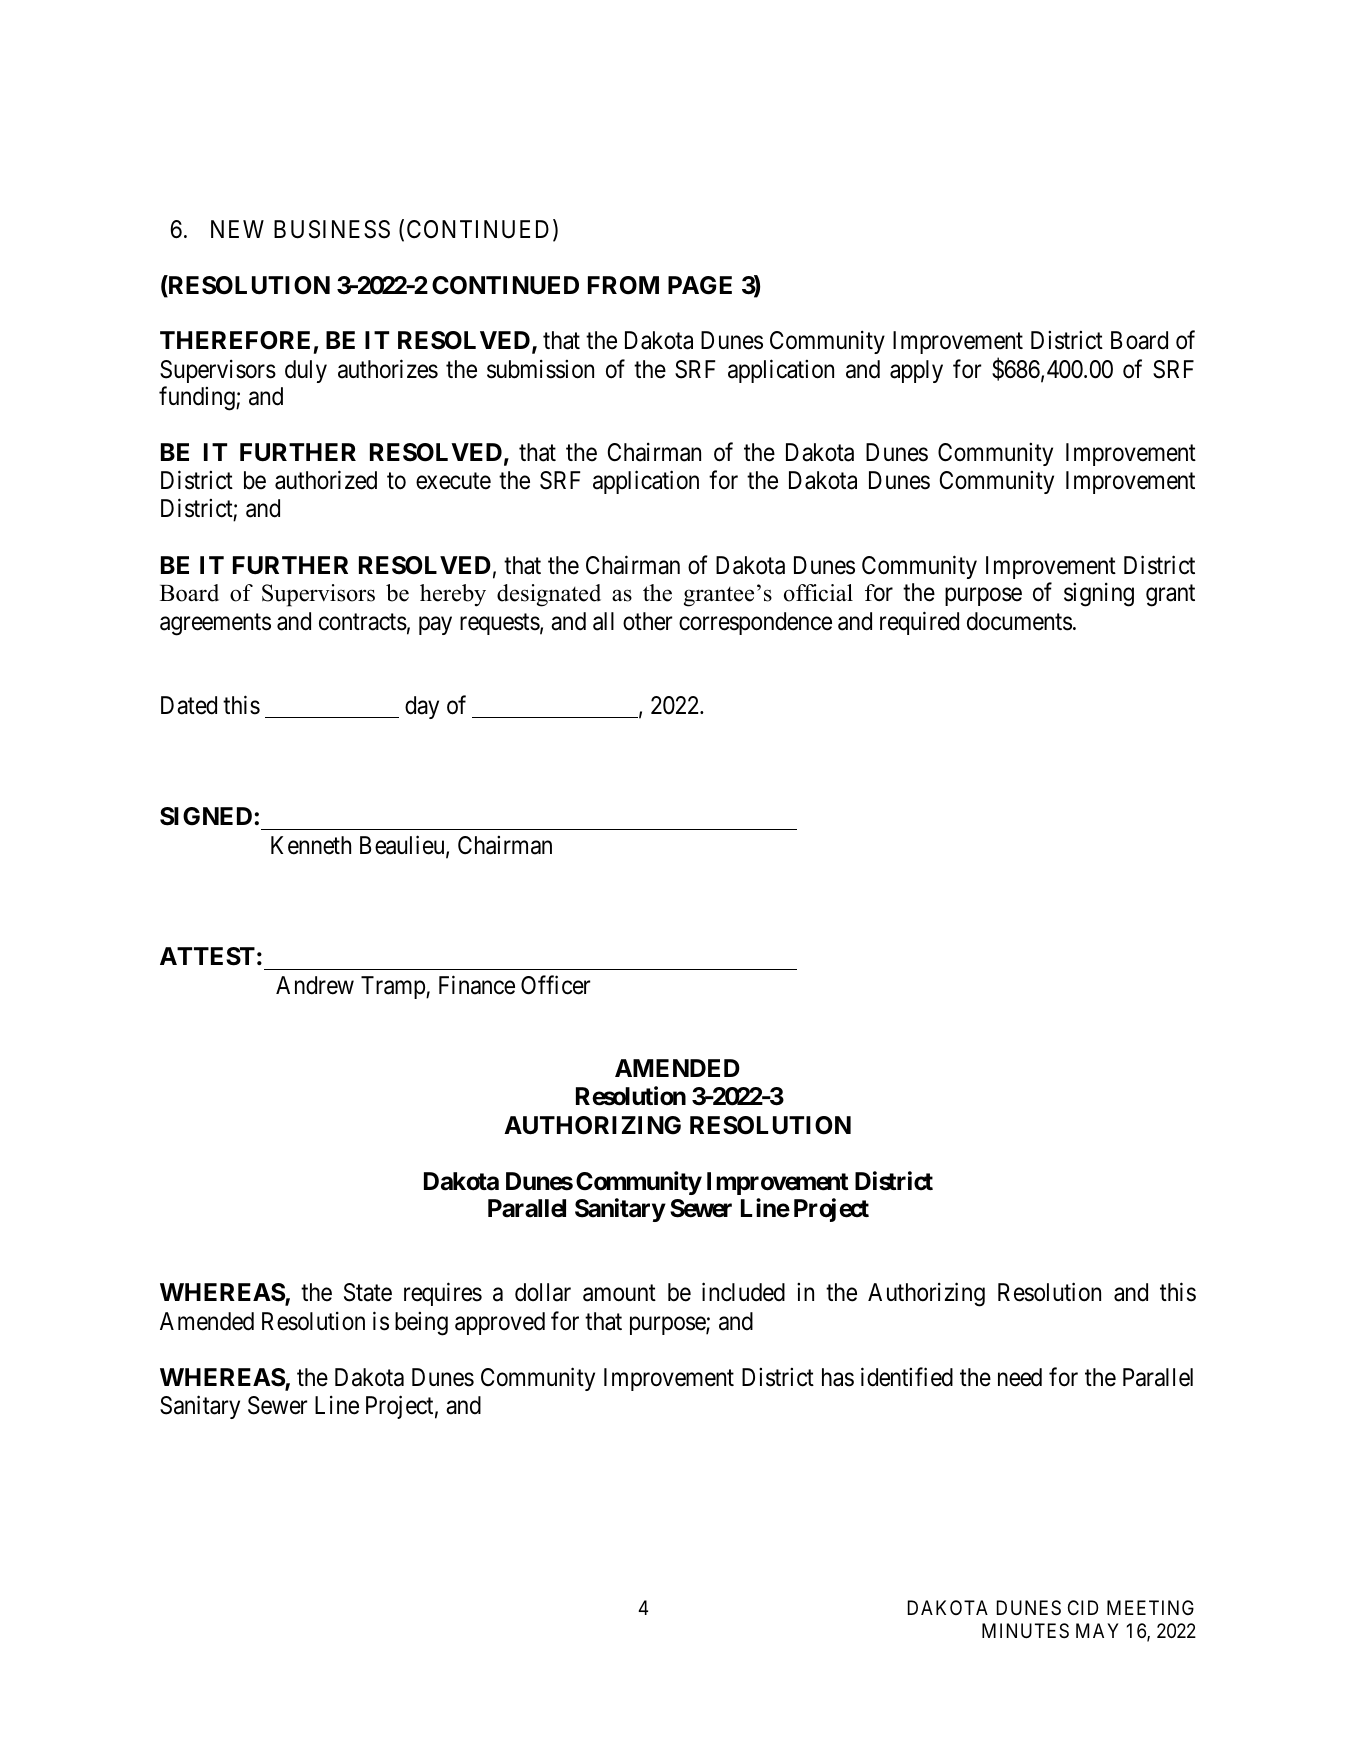 The width and height of the screenshot is (1355, 1753). Describe the element at coordinates (1019, 621) in the screenshot. I see `documents` at that location.
